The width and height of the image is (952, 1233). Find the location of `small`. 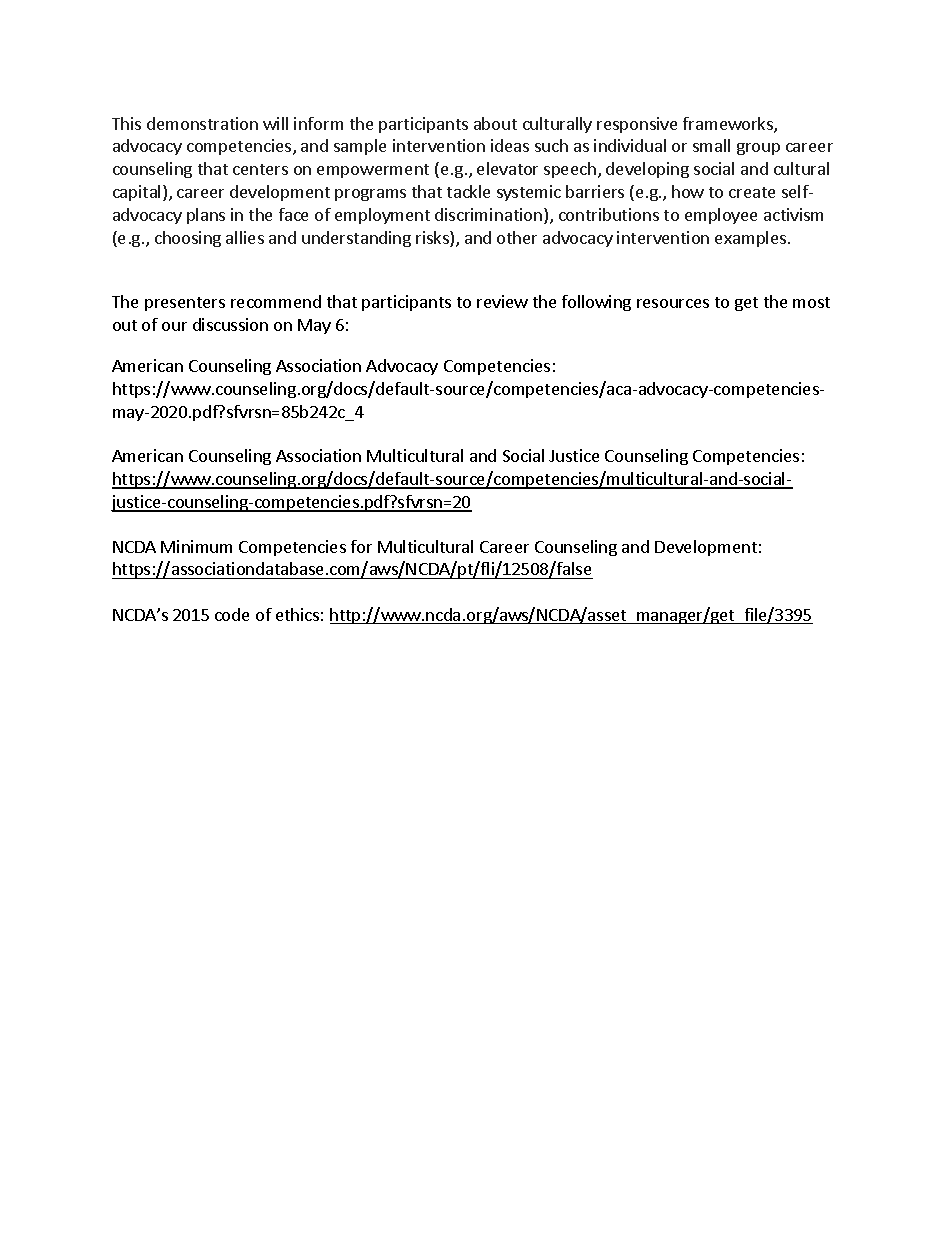

small is located at coordinates (711, 145).
